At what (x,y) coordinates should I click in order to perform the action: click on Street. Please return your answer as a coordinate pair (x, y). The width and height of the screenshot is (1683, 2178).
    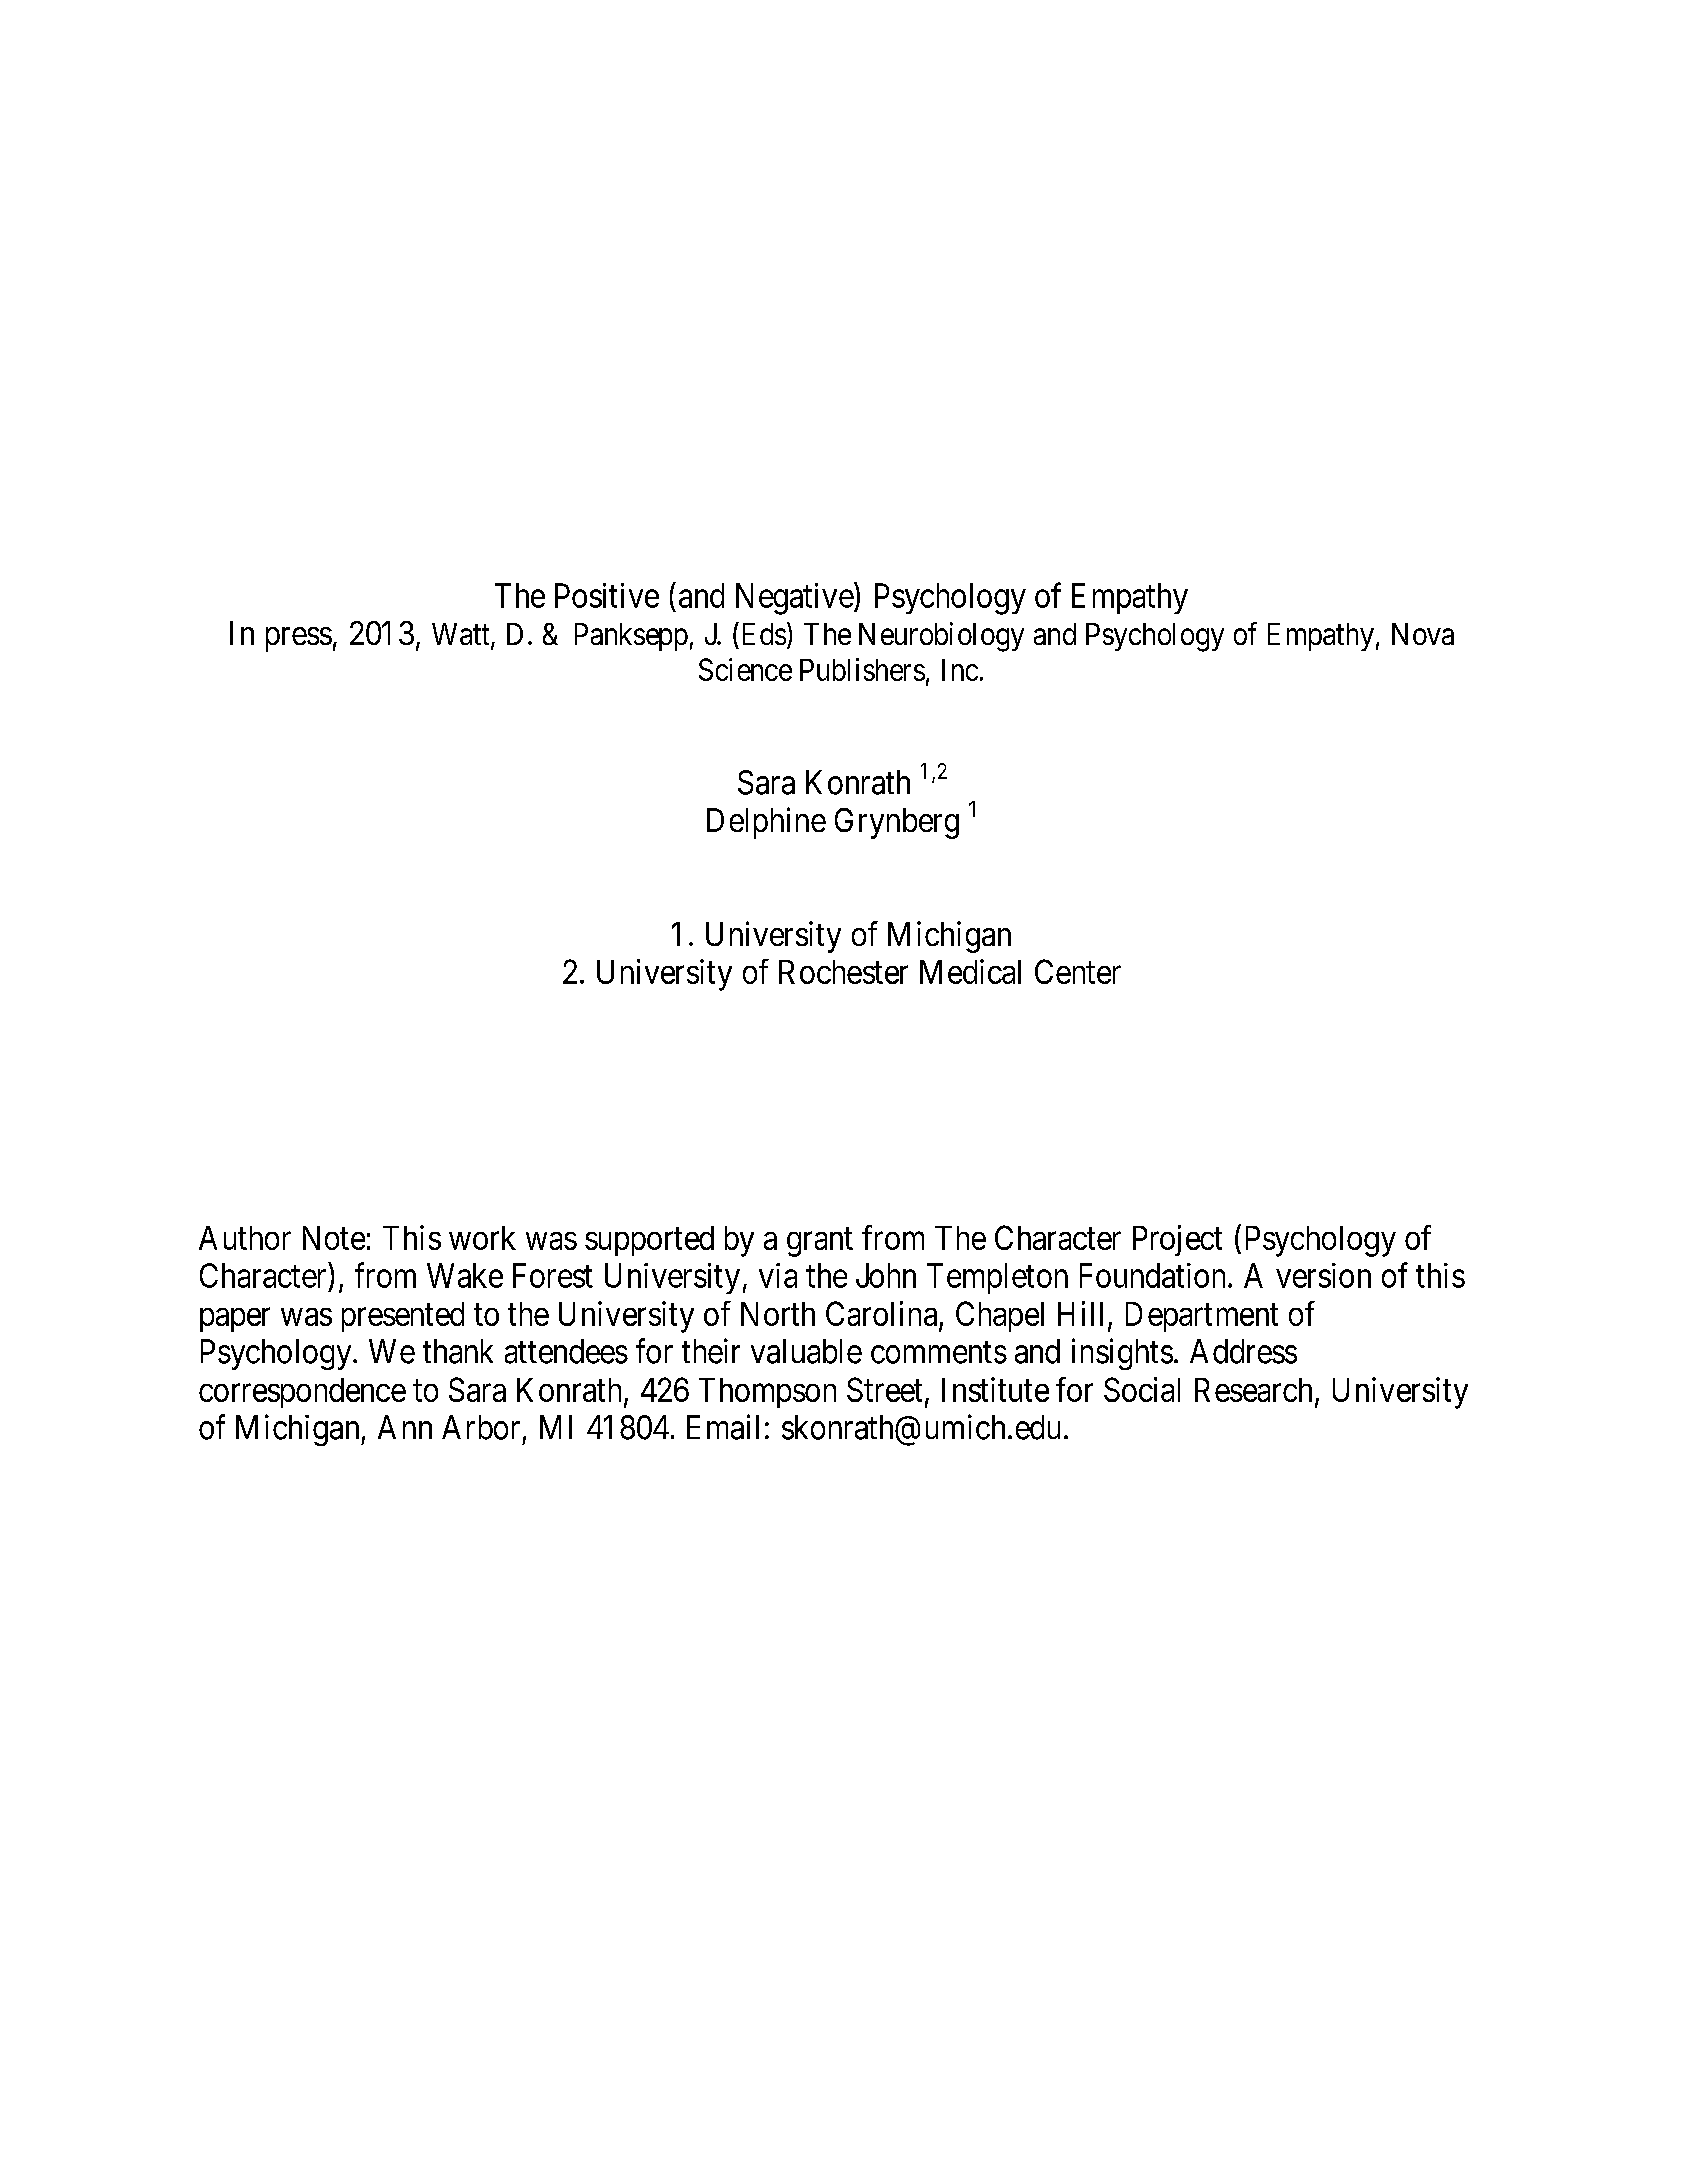
    Looking at the image, I should click on (884, 1389).
